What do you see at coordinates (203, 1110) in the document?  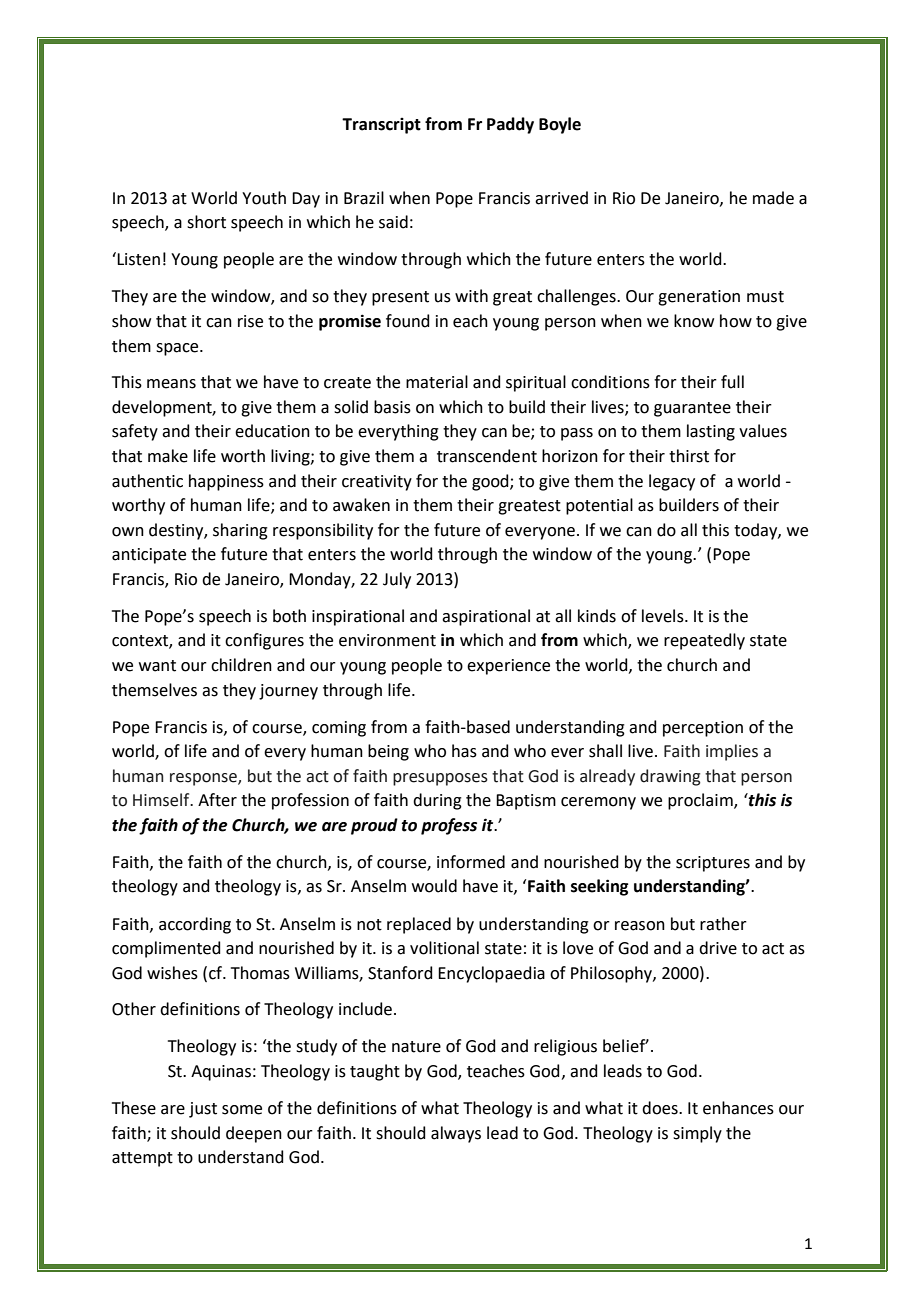 I see `just` at bounding box center [203, 1110].
